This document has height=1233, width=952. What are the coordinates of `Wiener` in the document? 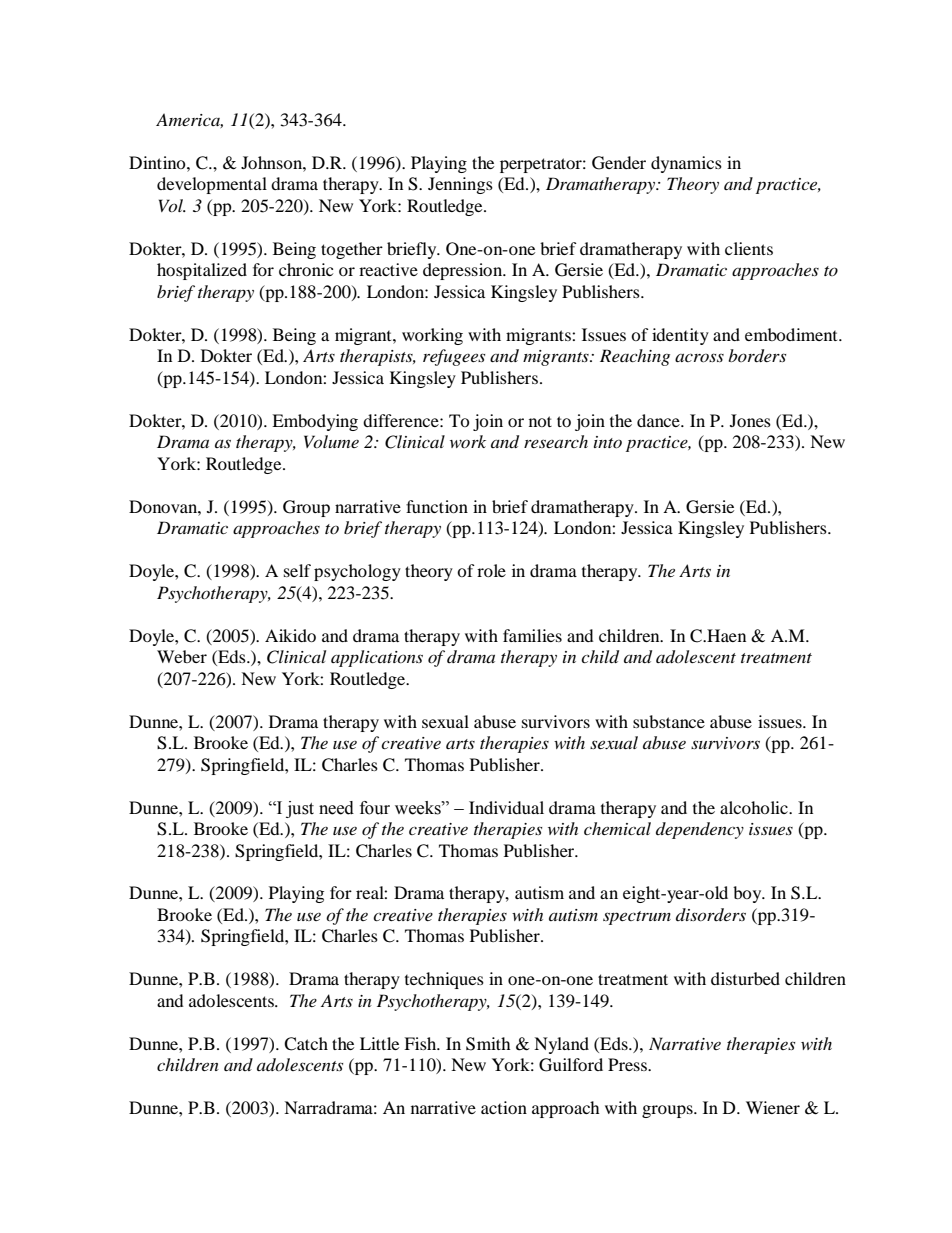 It's located at (773, 1107).
